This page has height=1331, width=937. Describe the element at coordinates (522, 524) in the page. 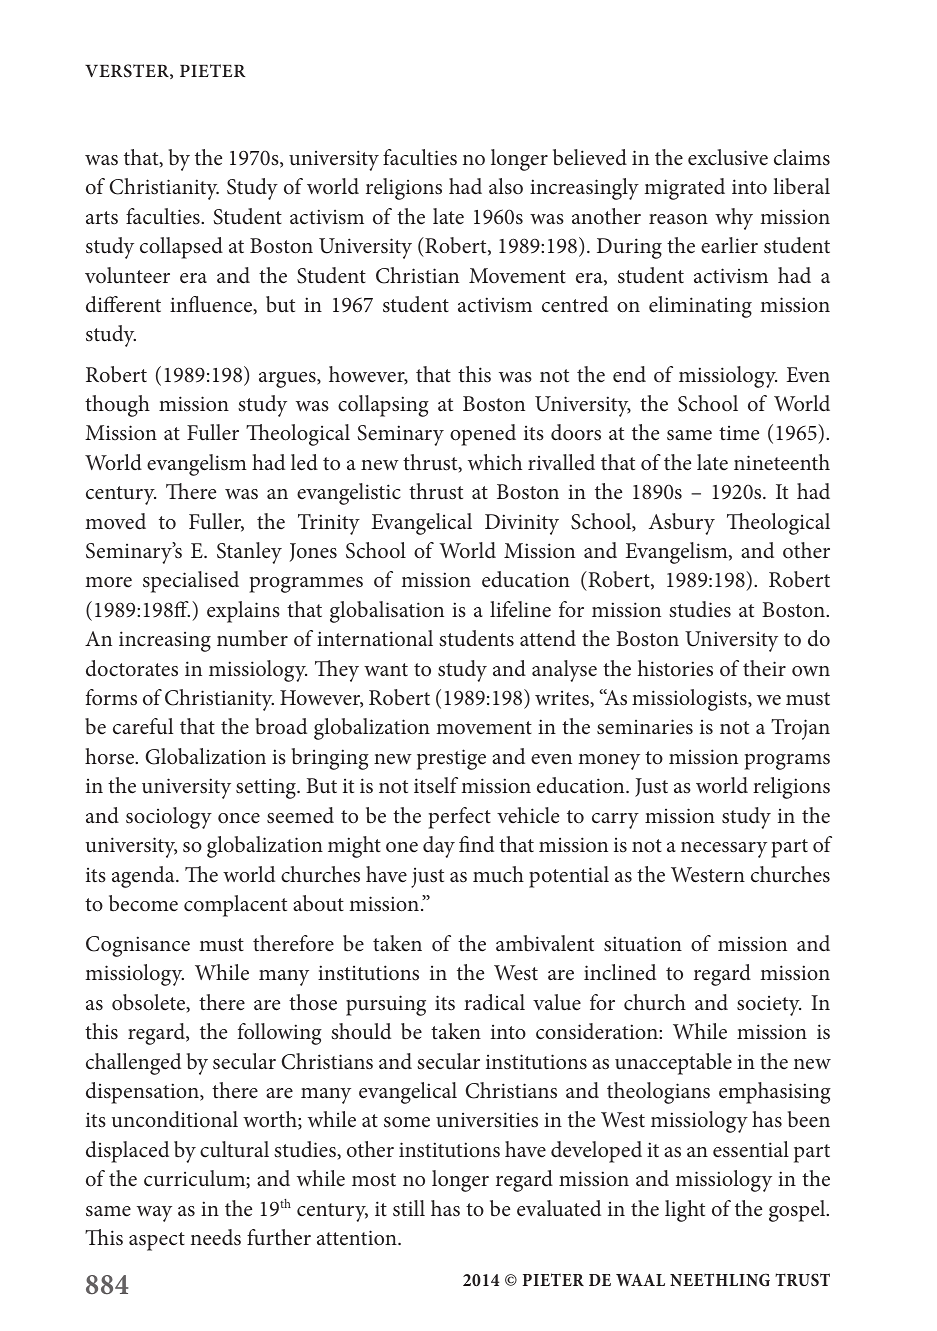

I see `Divinity` at that location.
